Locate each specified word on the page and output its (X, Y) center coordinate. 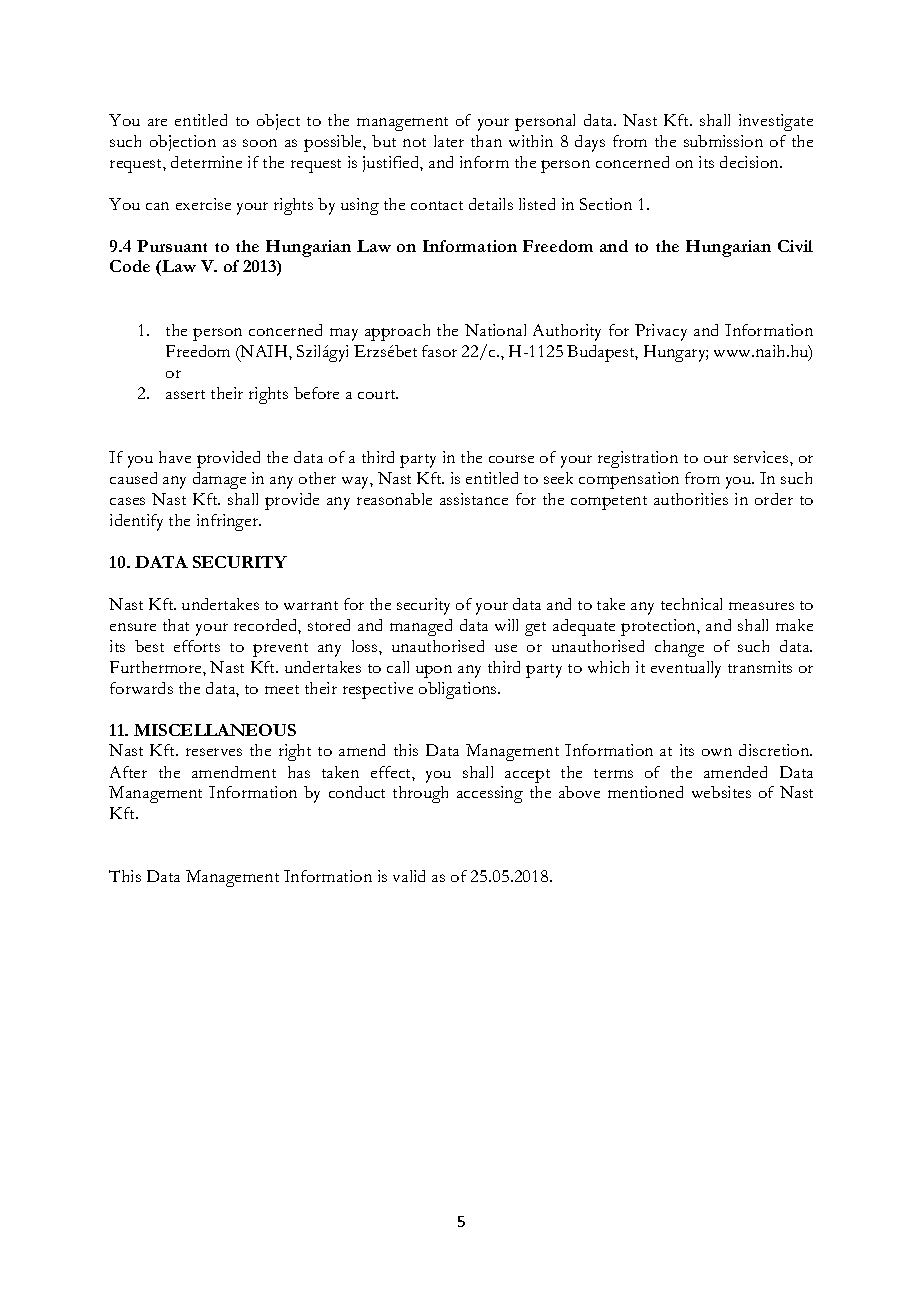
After (128, 772)
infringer (229, 522)
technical (691, 604)
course (511, 459)
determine (206, 162)
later (449, 141)
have (175, 457)
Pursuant (172, 246)
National (495, 330)
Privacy (661, 332)
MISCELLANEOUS (215, 730)
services (762, 457)
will (506, 625)
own (717, 752)
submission (723, 141)
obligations (459, 690)
